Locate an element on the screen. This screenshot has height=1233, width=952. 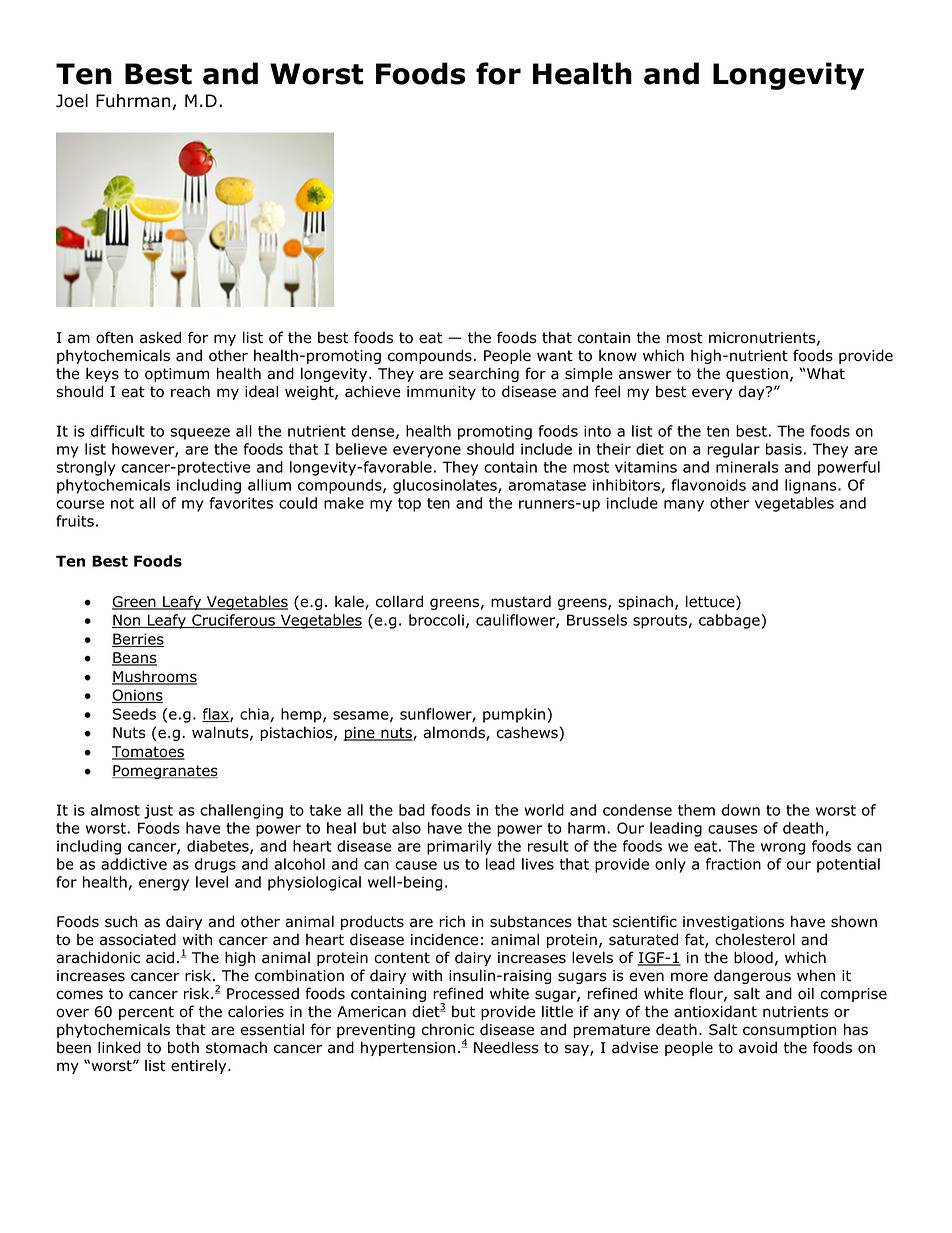
Brussels is located at coordinates (597, 620).
